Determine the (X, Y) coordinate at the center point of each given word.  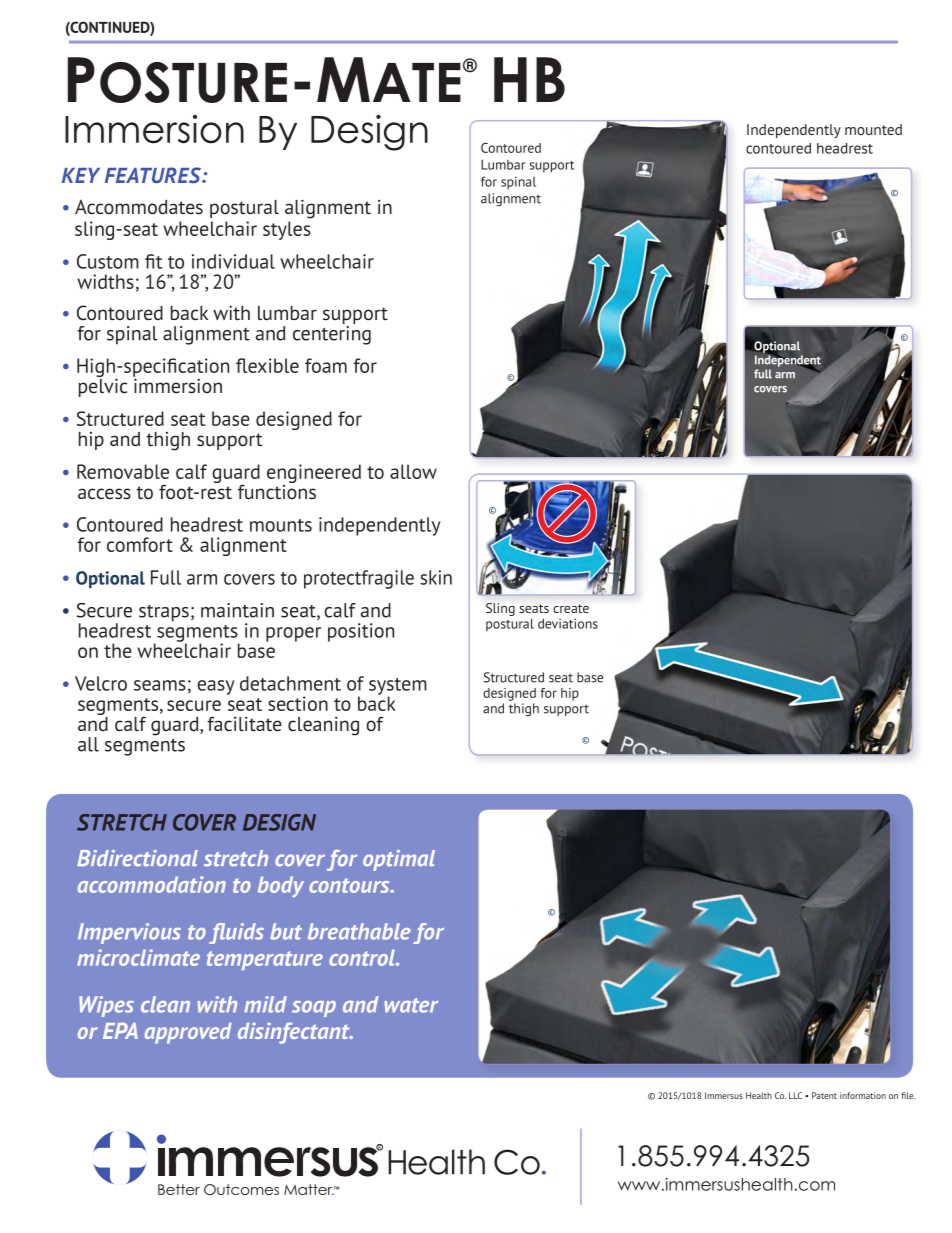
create (571, 608)
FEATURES (154, 175)
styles (287, 230)
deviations (568, 623)
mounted (873, 129)
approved (188, 1033)
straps (164, 613)
